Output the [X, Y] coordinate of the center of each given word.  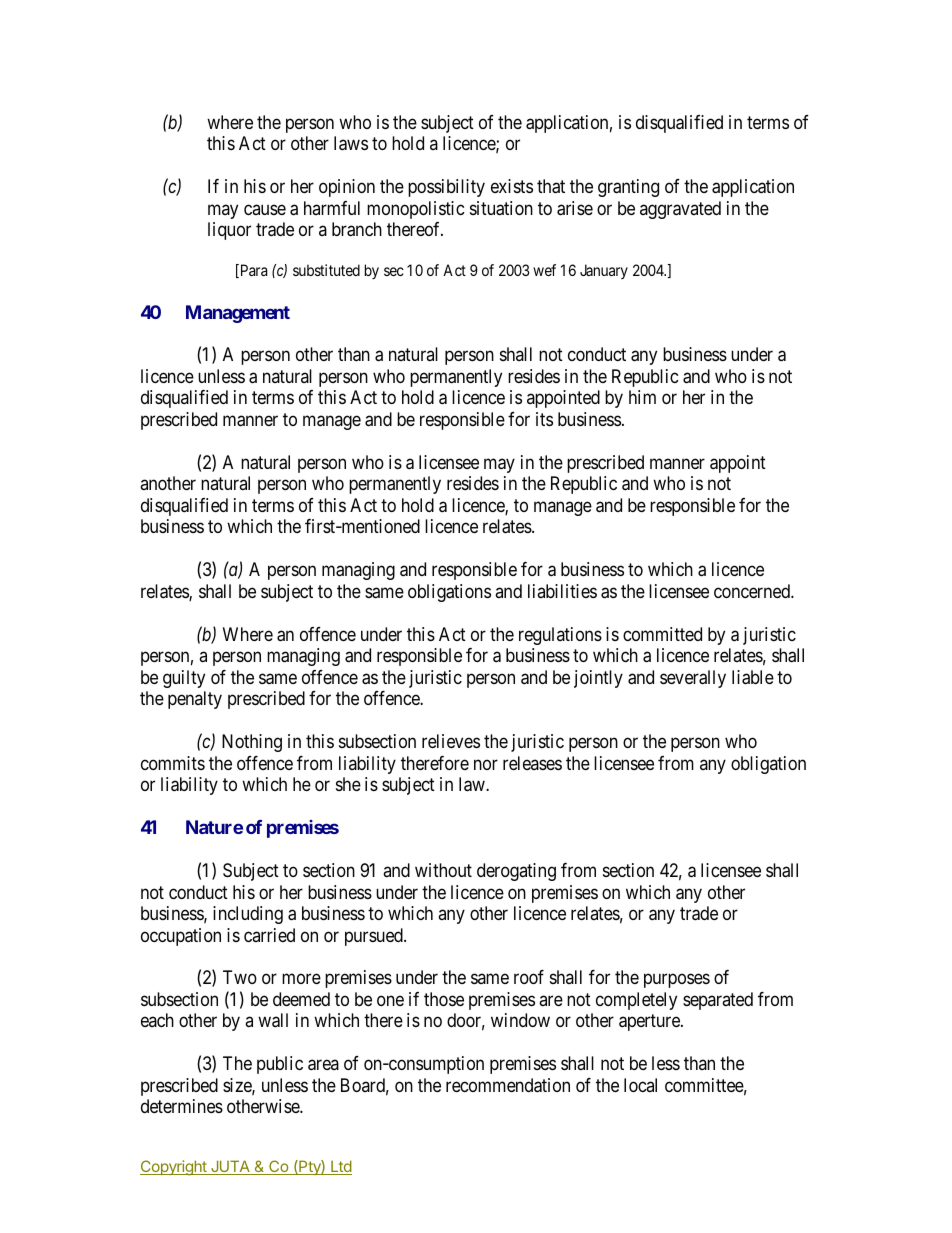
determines [182, 1106]
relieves [451, 741]
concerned [753, 591]
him [642, 397]
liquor [229, 231]
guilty [184, 679]
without [443, 870]
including [248, 915]
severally [693, 679]
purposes [677, 981]
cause [265, 209]
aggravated [680, 210]
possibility [446, 188]
